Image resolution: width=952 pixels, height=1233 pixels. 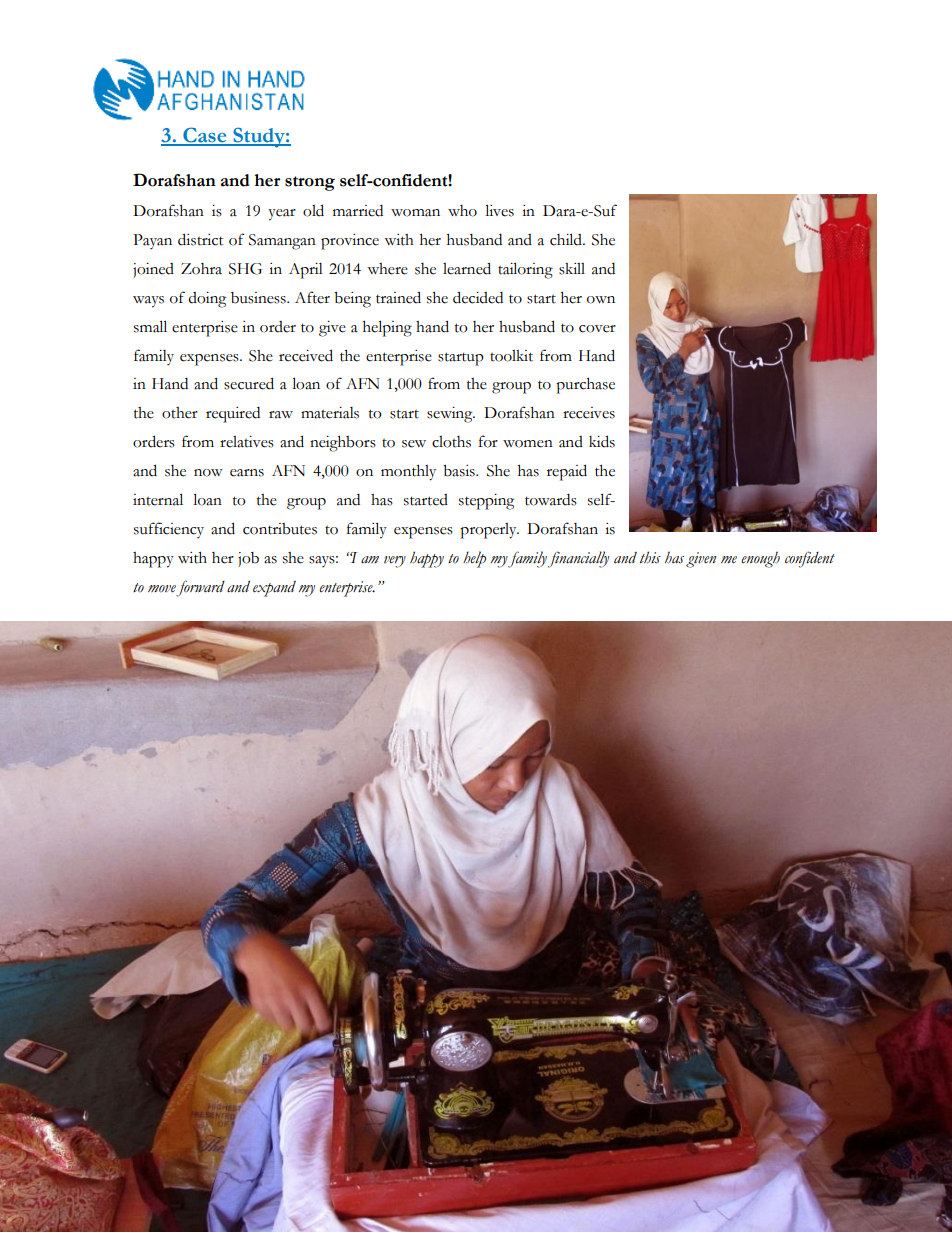 I want to click on kids, so click(x=602, y=441).
